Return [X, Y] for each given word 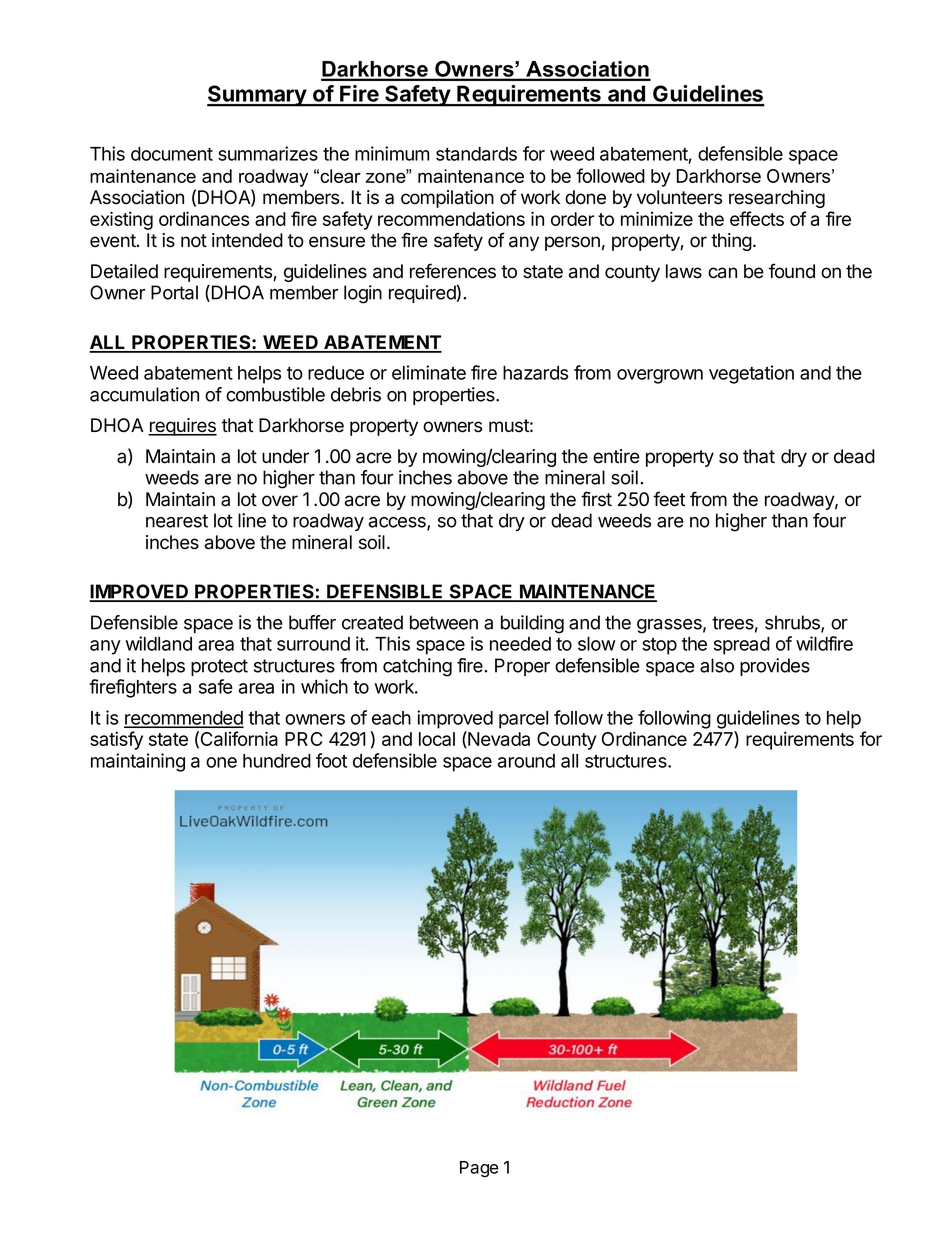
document [172, 154]
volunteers [679, 197]
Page [479, 1169]
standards [476, 154]
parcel [523, 720]
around [526, 761]
